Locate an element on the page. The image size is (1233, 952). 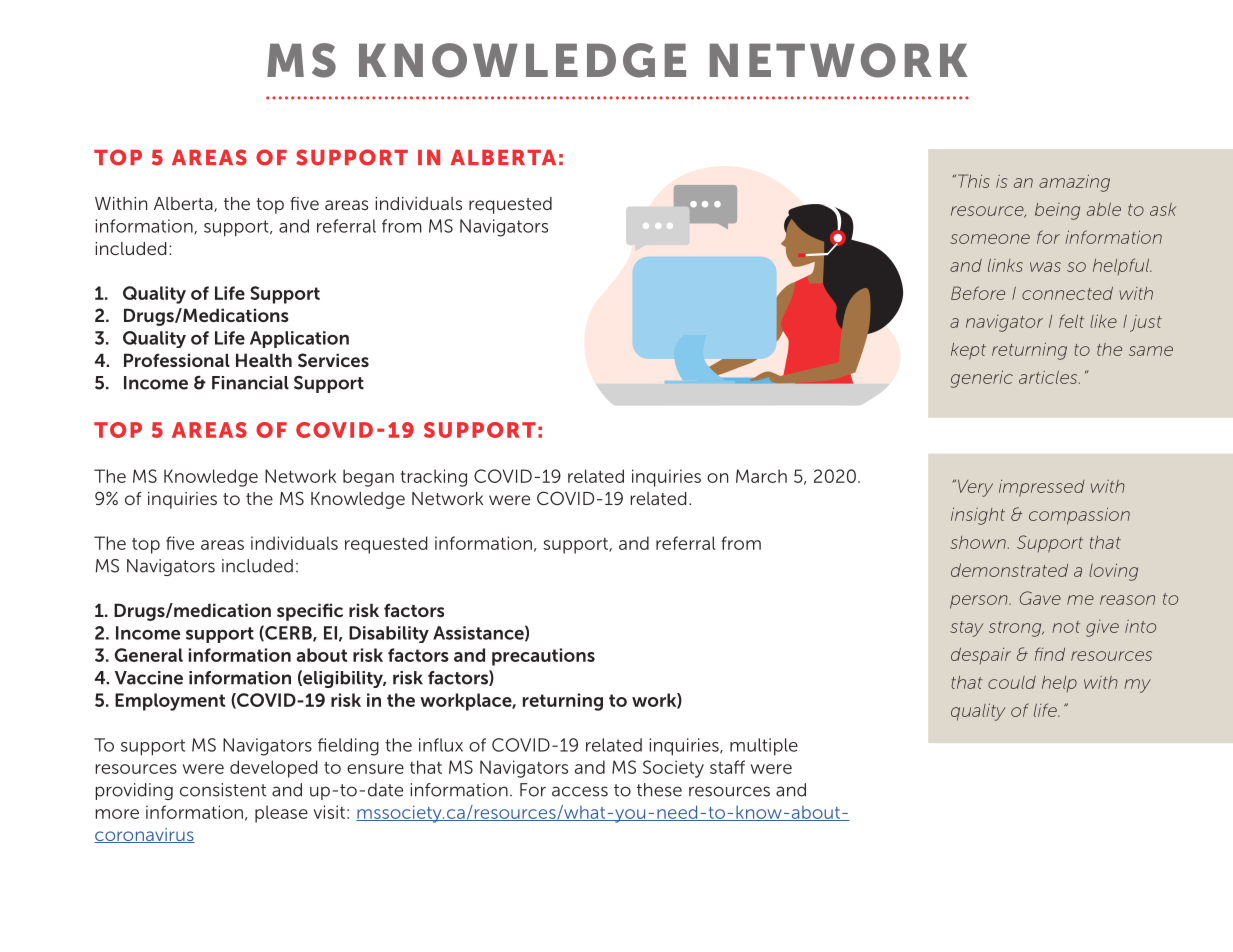
being is located at coordinates (1057, 211).
